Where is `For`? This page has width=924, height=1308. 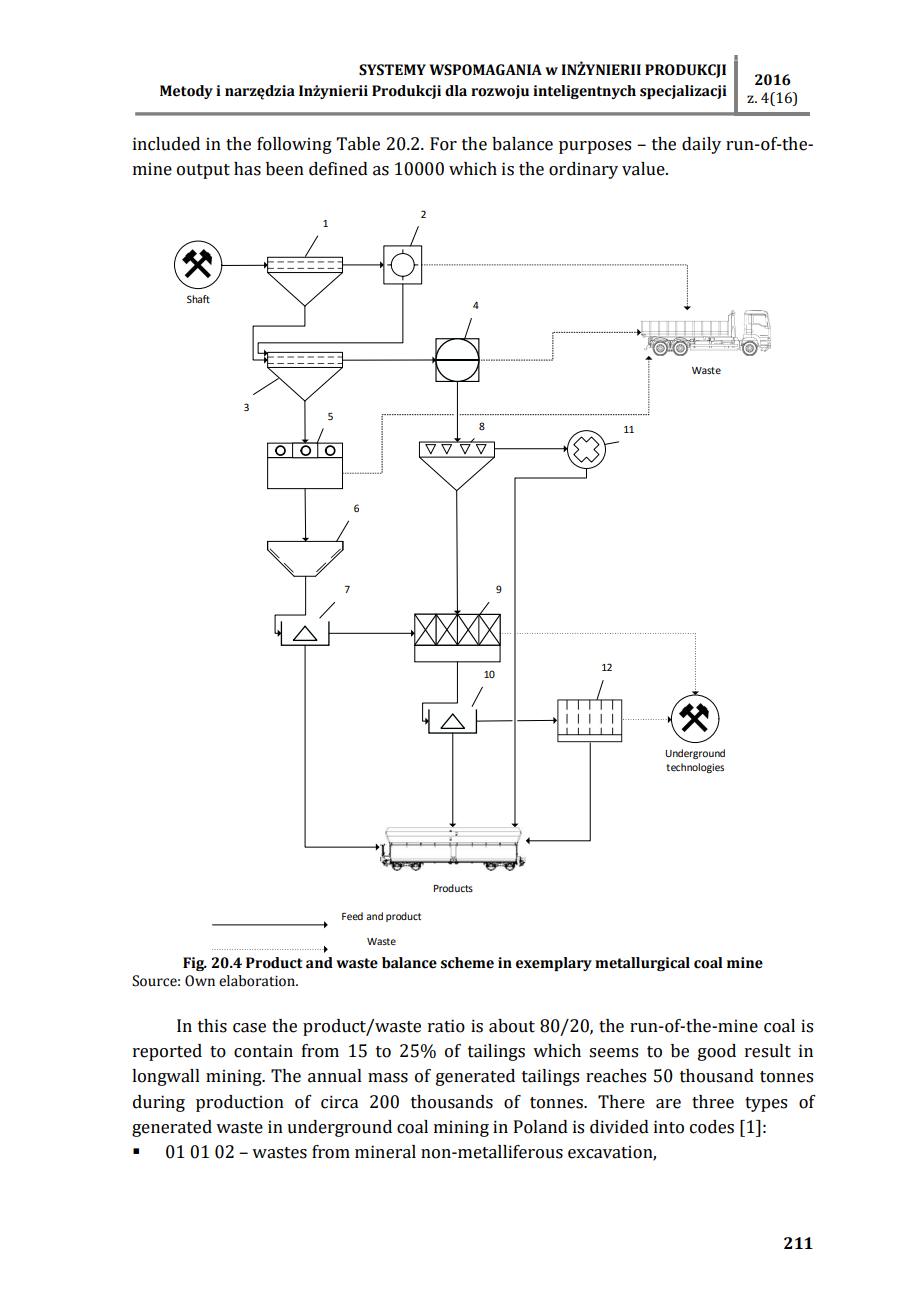
For is located at coordinates (443, 144).
